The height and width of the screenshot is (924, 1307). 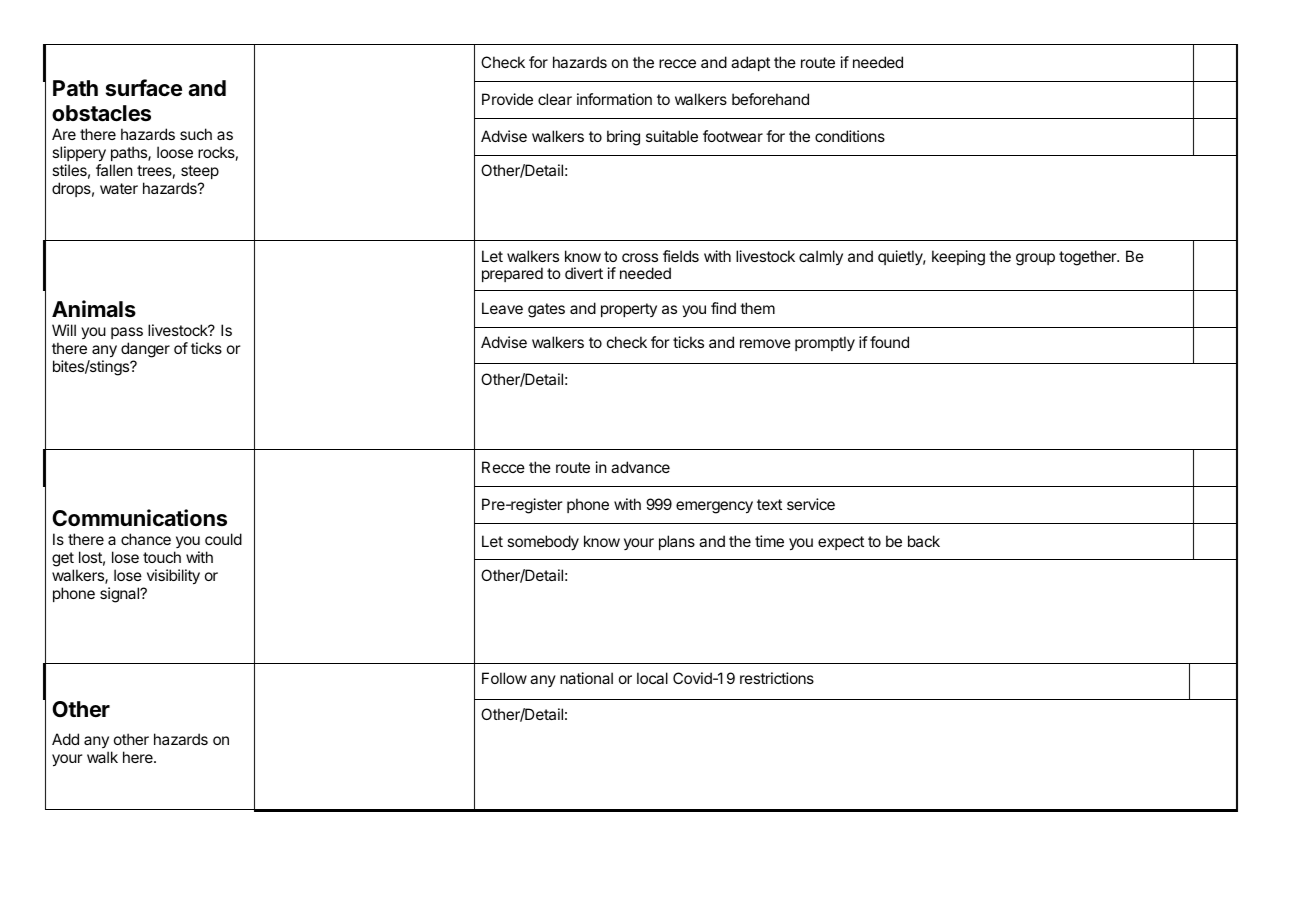 I want to click on back, so click(x=924, y=541).
